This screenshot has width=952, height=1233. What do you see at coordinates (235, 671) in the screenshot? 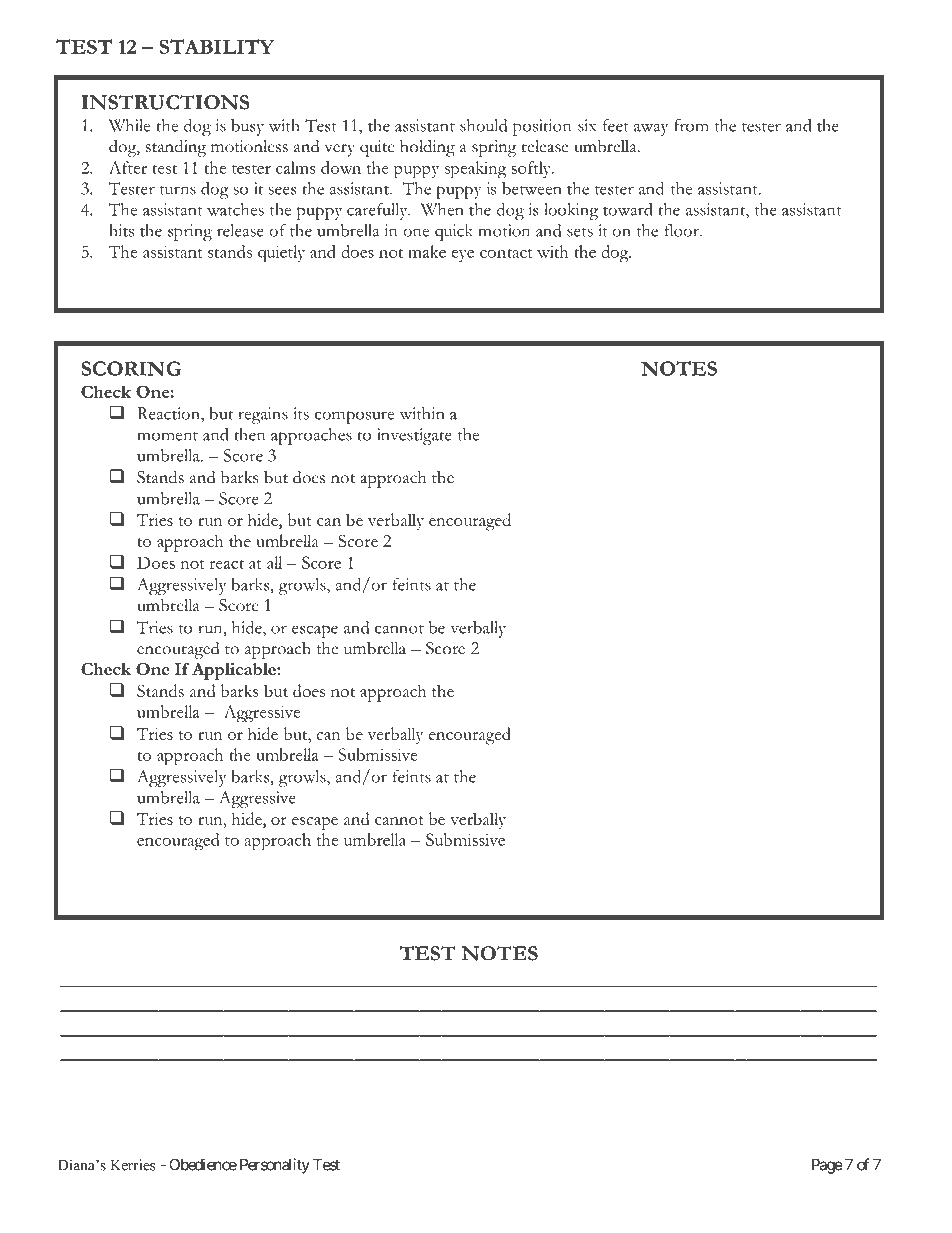
I see `Applicable` at bounding box center [235, 671].
